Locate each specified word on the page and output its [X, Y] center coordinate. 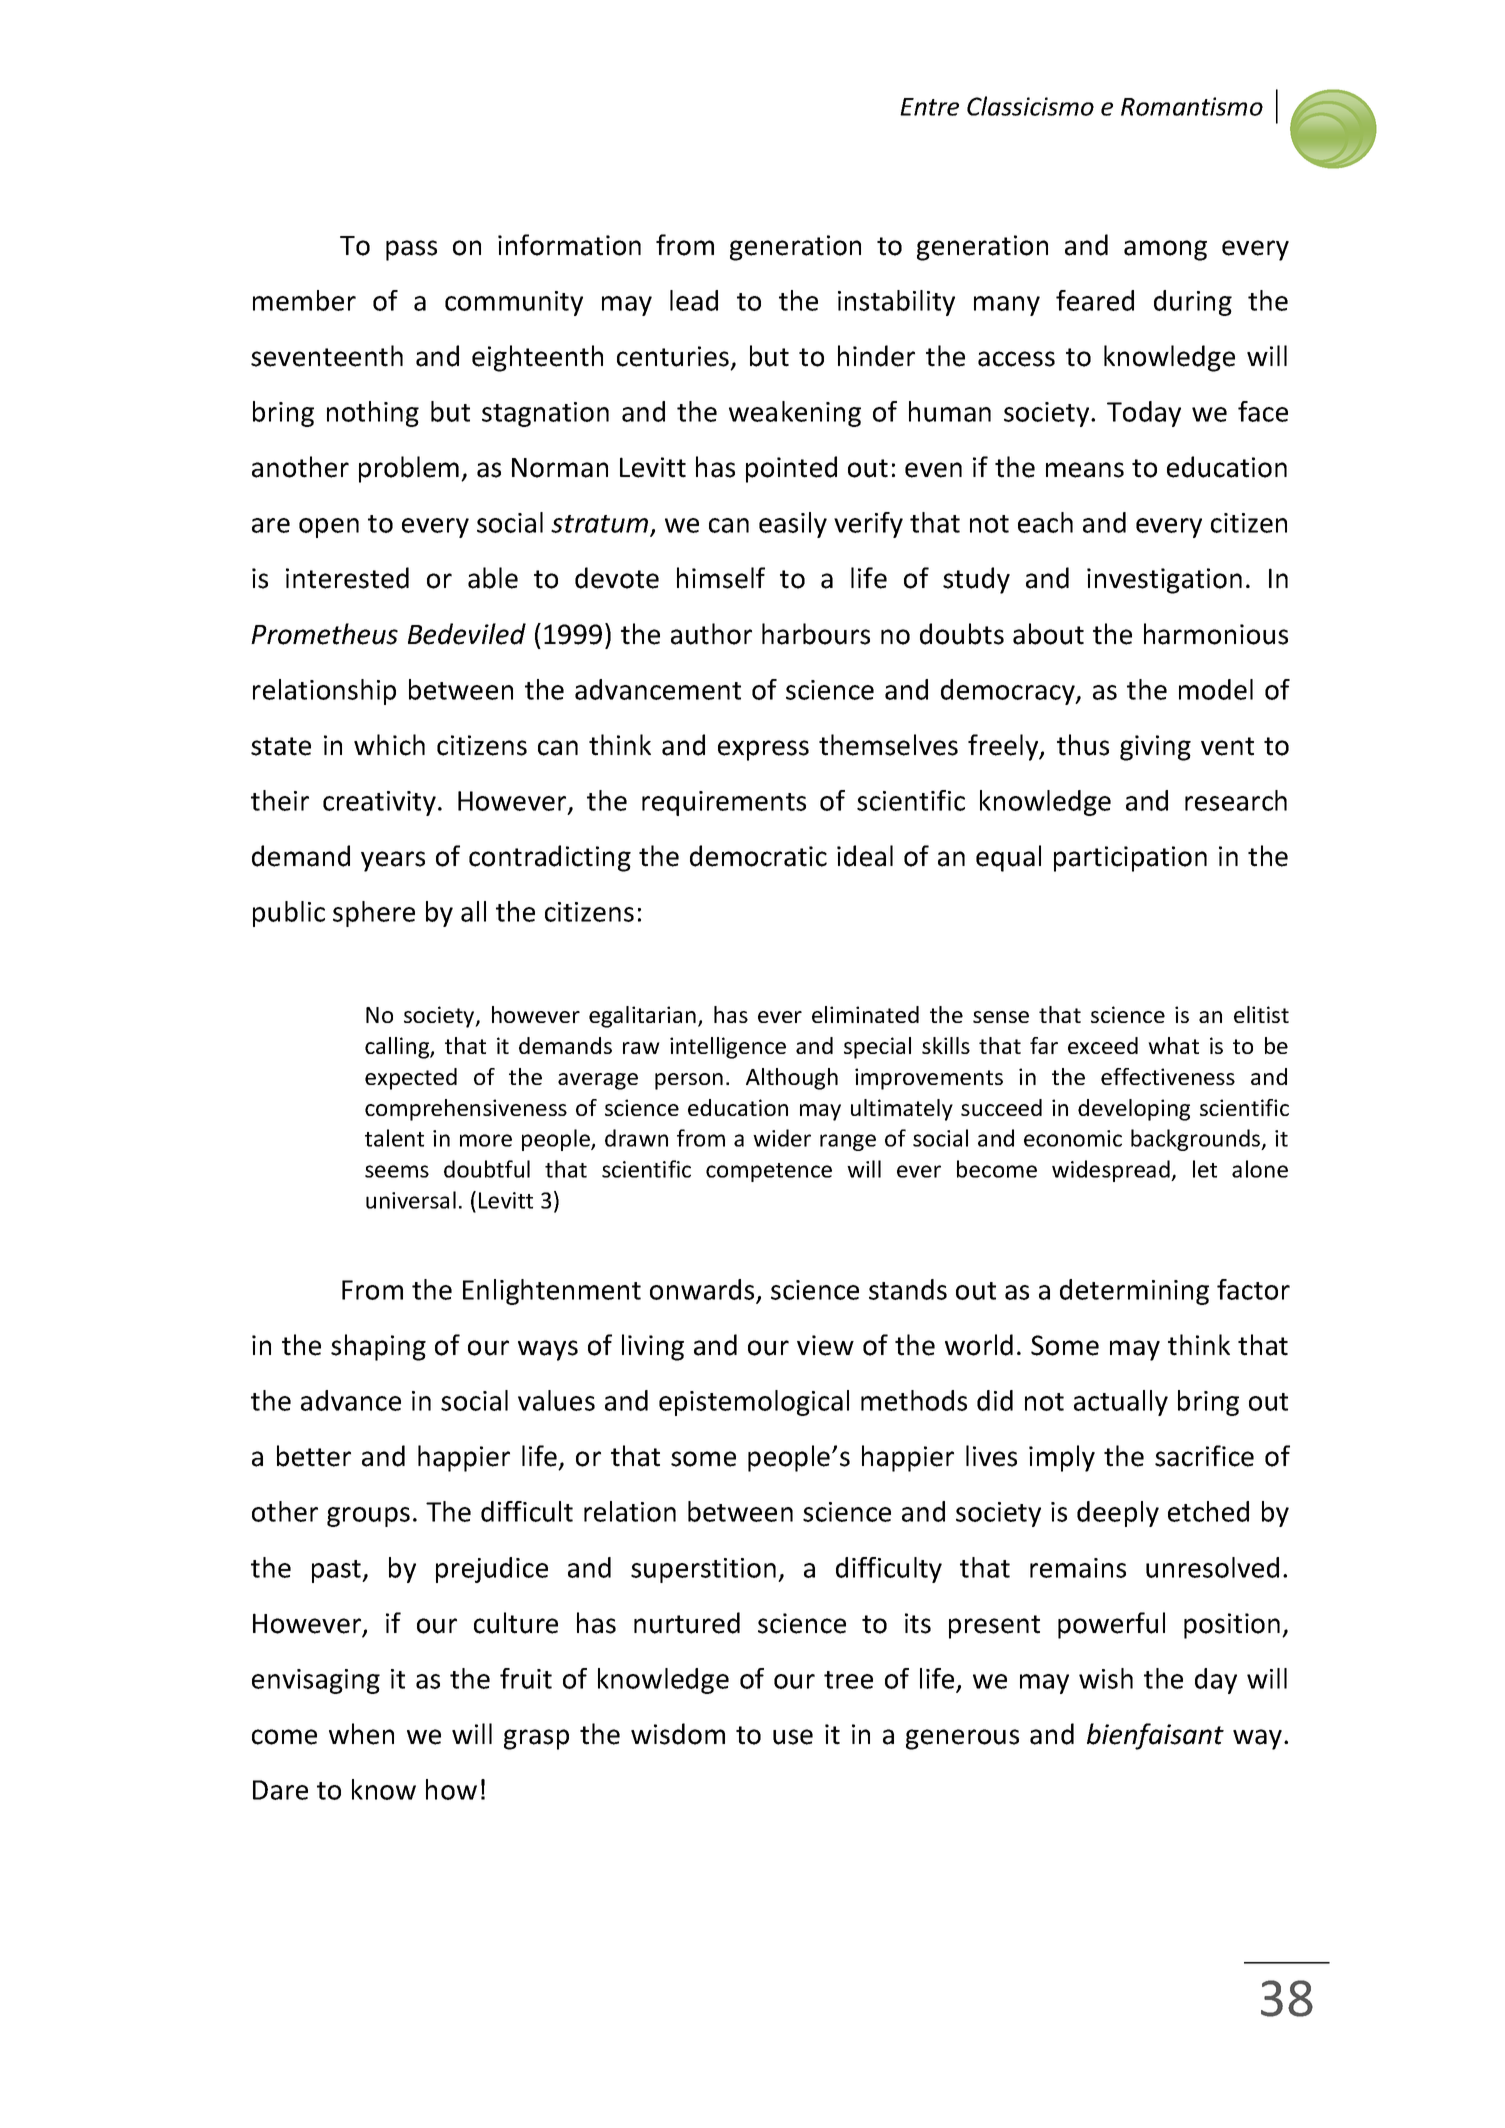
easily [793, 525]
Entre [929, 107]
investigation [1164, 581]
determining [1134, 1292]
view [825, 1345]
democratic [758, 856]
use [793, 1737]
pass [411, 250]
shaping [378, 1347]
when [361, 1734]
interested [347, 578]
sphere [374, 914]
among [1165, 250]
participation [1130, 859]
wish [1106, 1678]
